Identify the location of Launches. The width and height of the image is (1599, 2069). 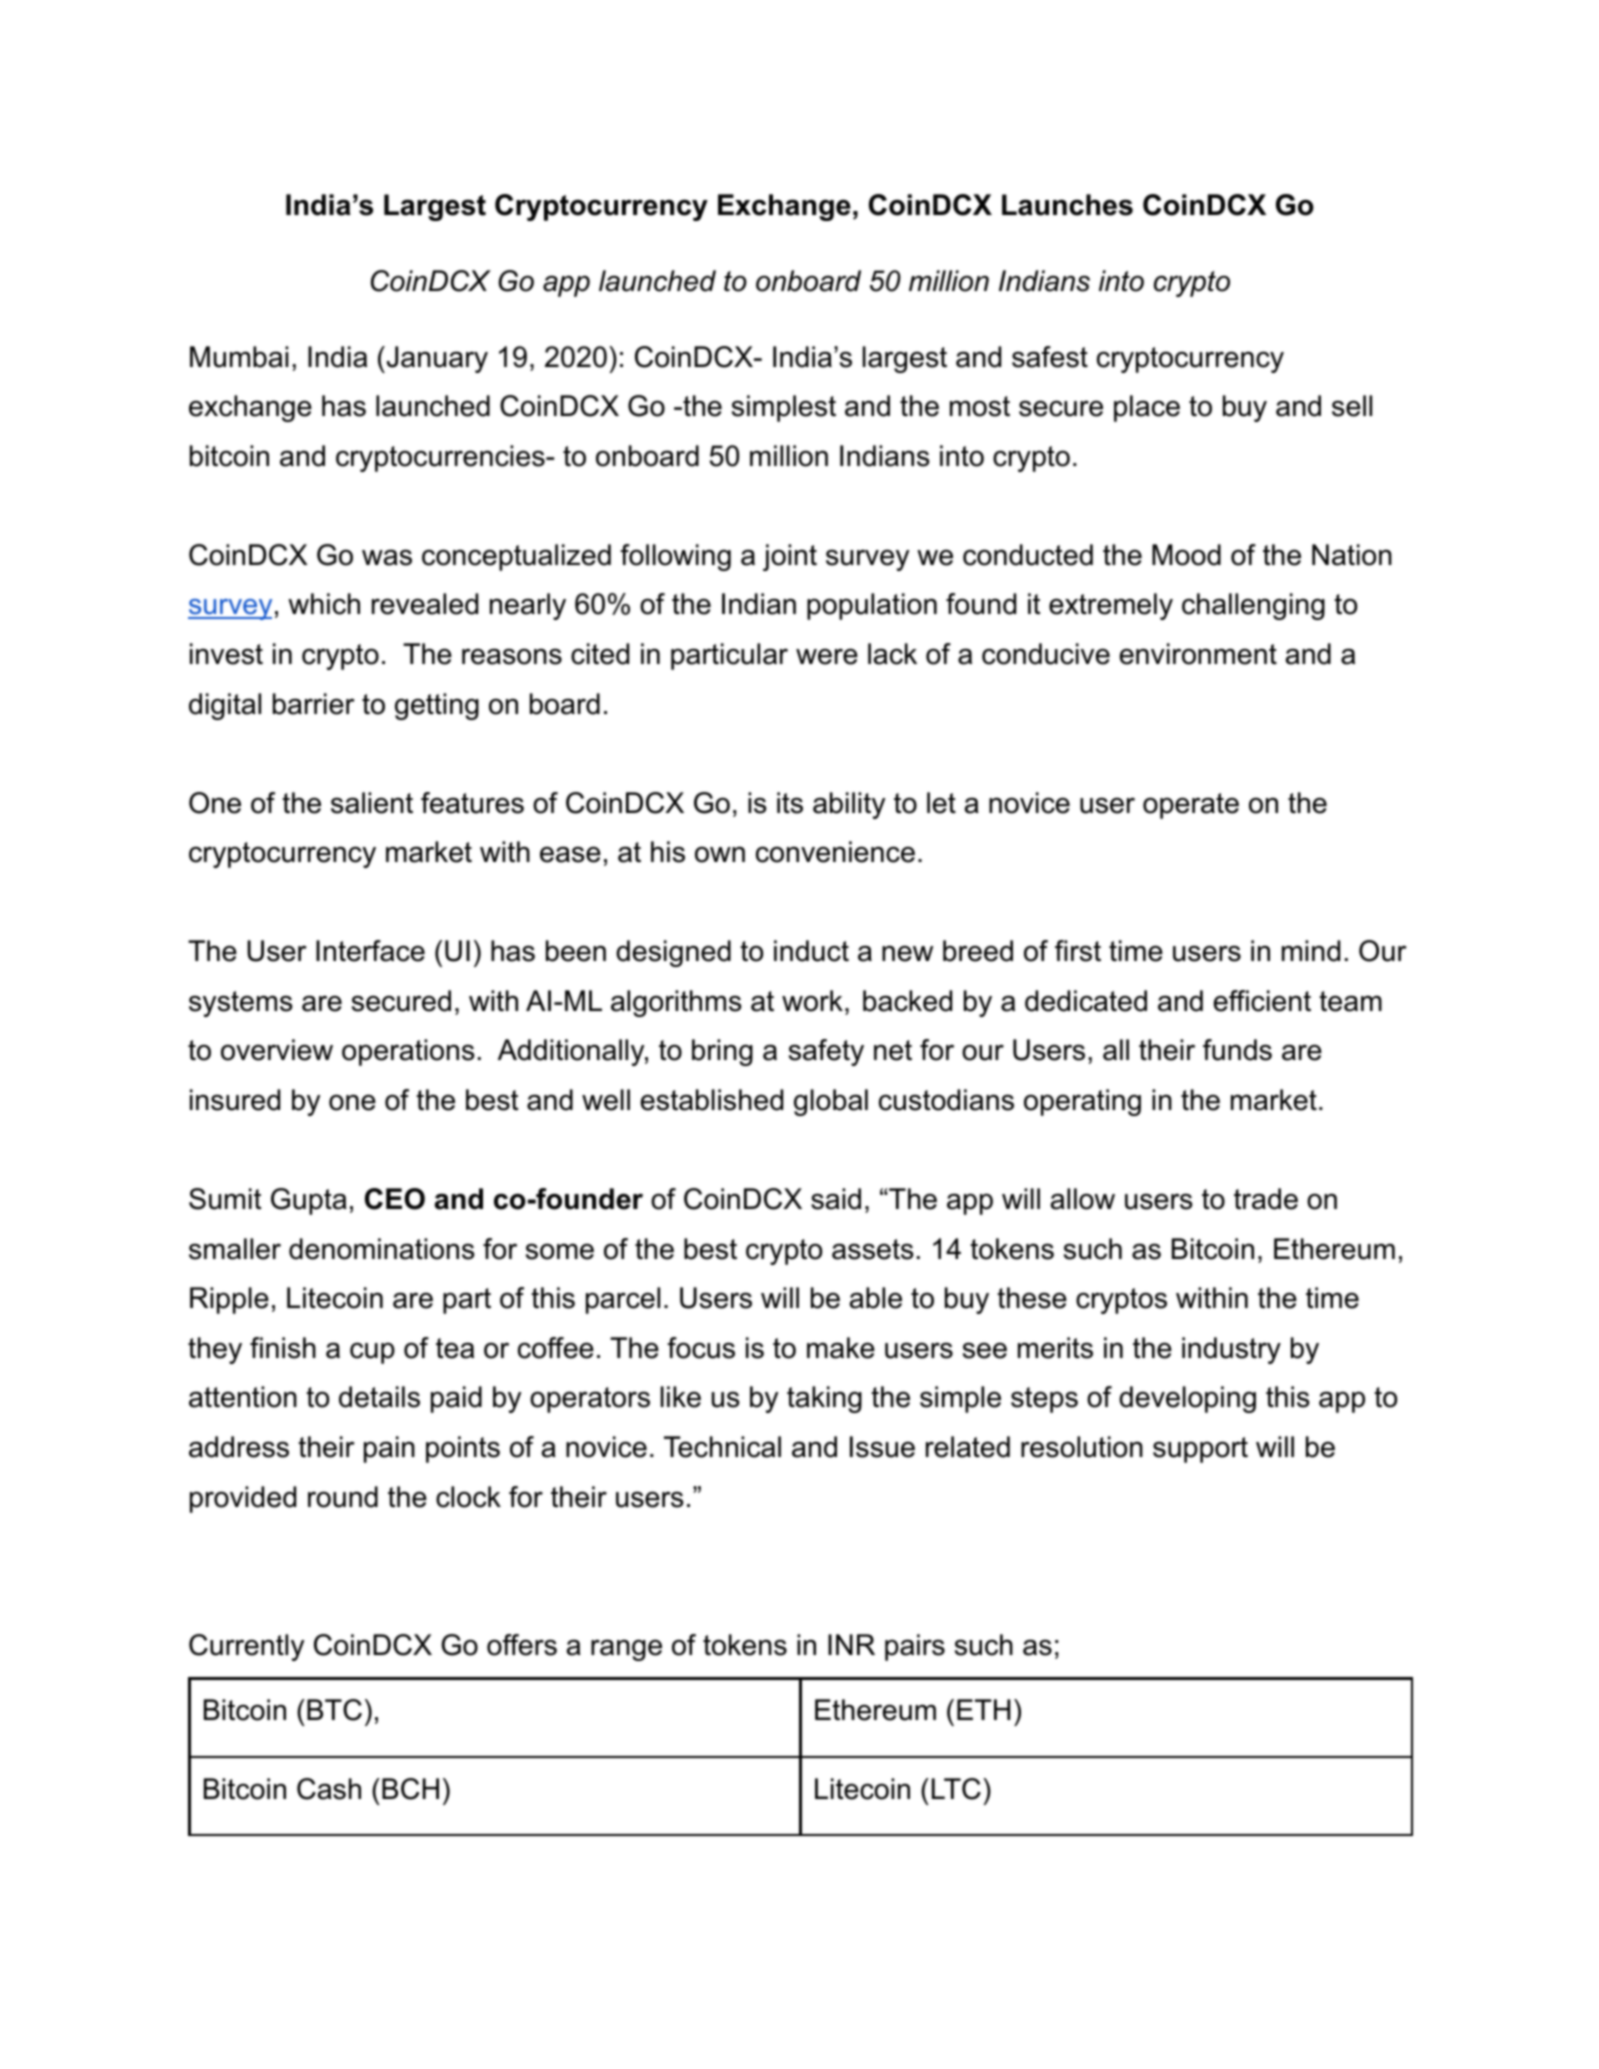
(1067, 205).
